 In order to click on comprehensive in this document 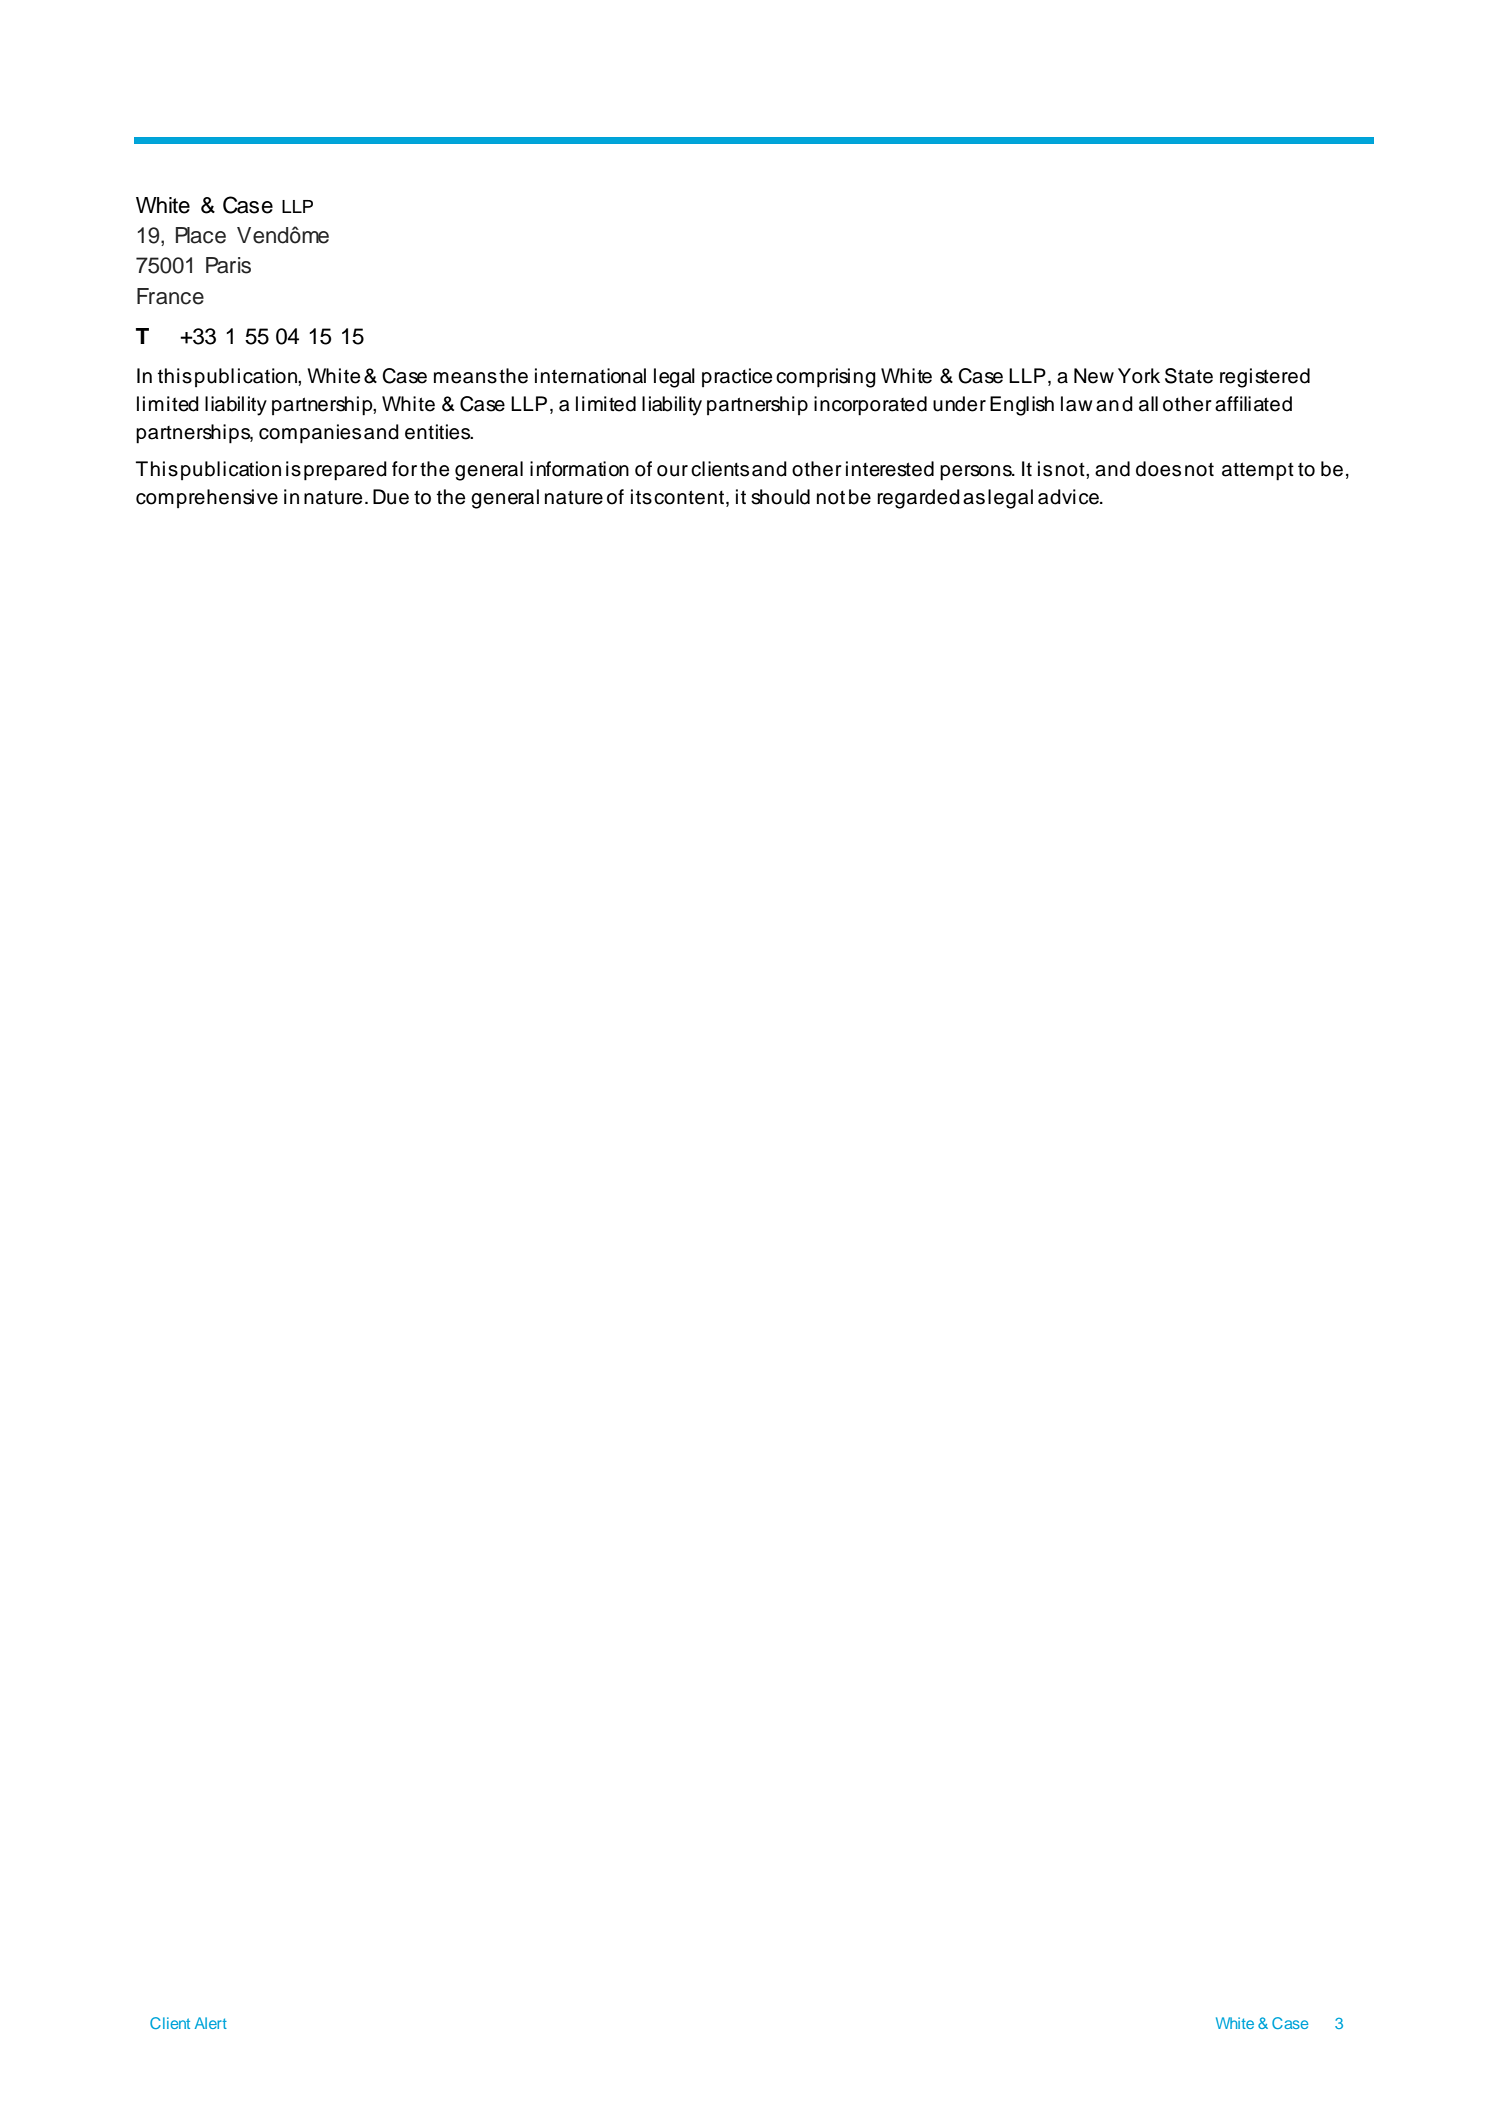, I will do `click(207, 498)`.
